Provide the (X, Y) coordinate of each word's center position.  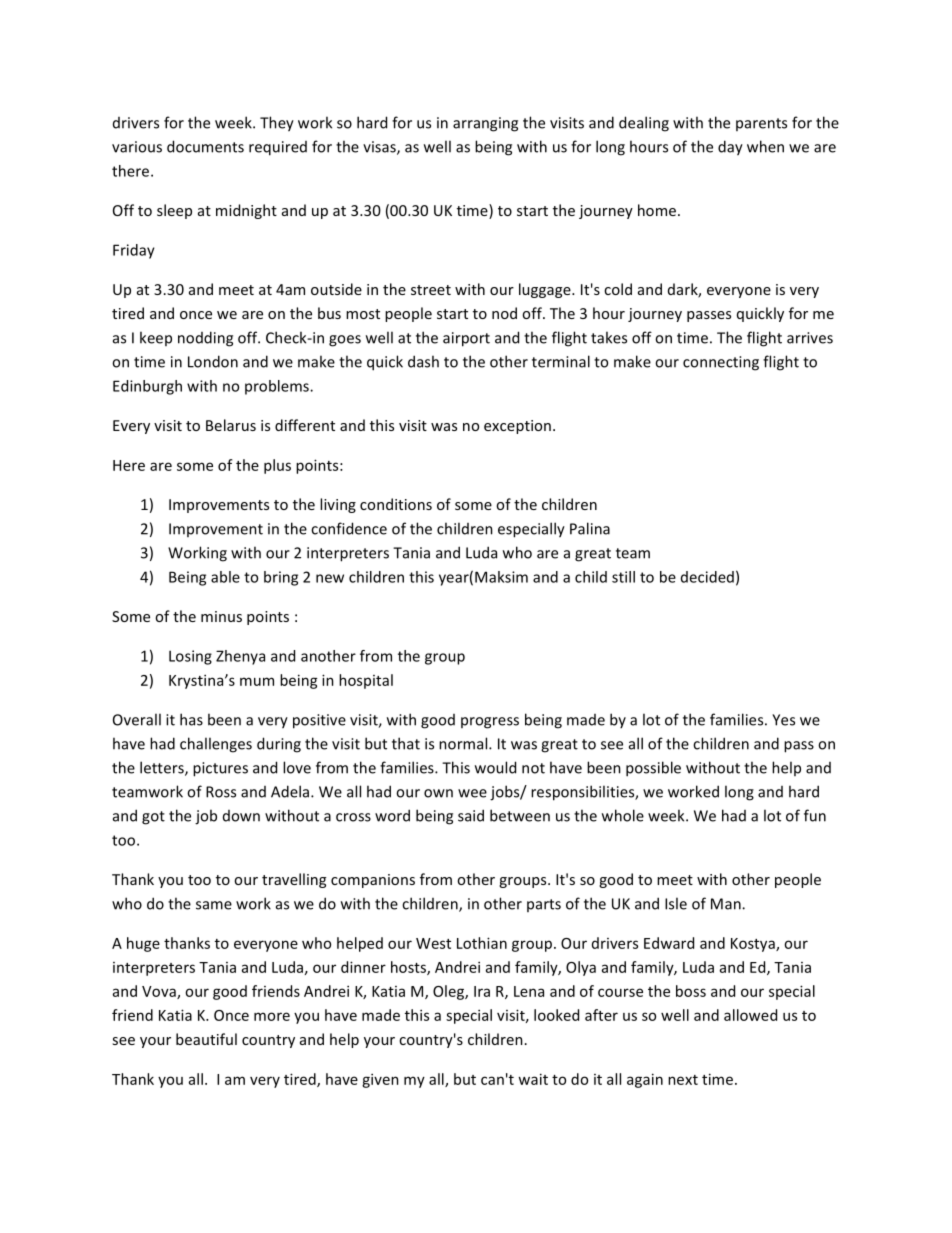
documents (205, 146)
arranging (485, 124)
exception (517, 427)
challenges (216, 745)
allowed (750, 1015)
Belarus (231, 425)
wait (533, 1079)
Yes (783, 720)
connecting (721, 363)
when (765, 146)
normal (464, 743)
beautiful (206, 1039)
